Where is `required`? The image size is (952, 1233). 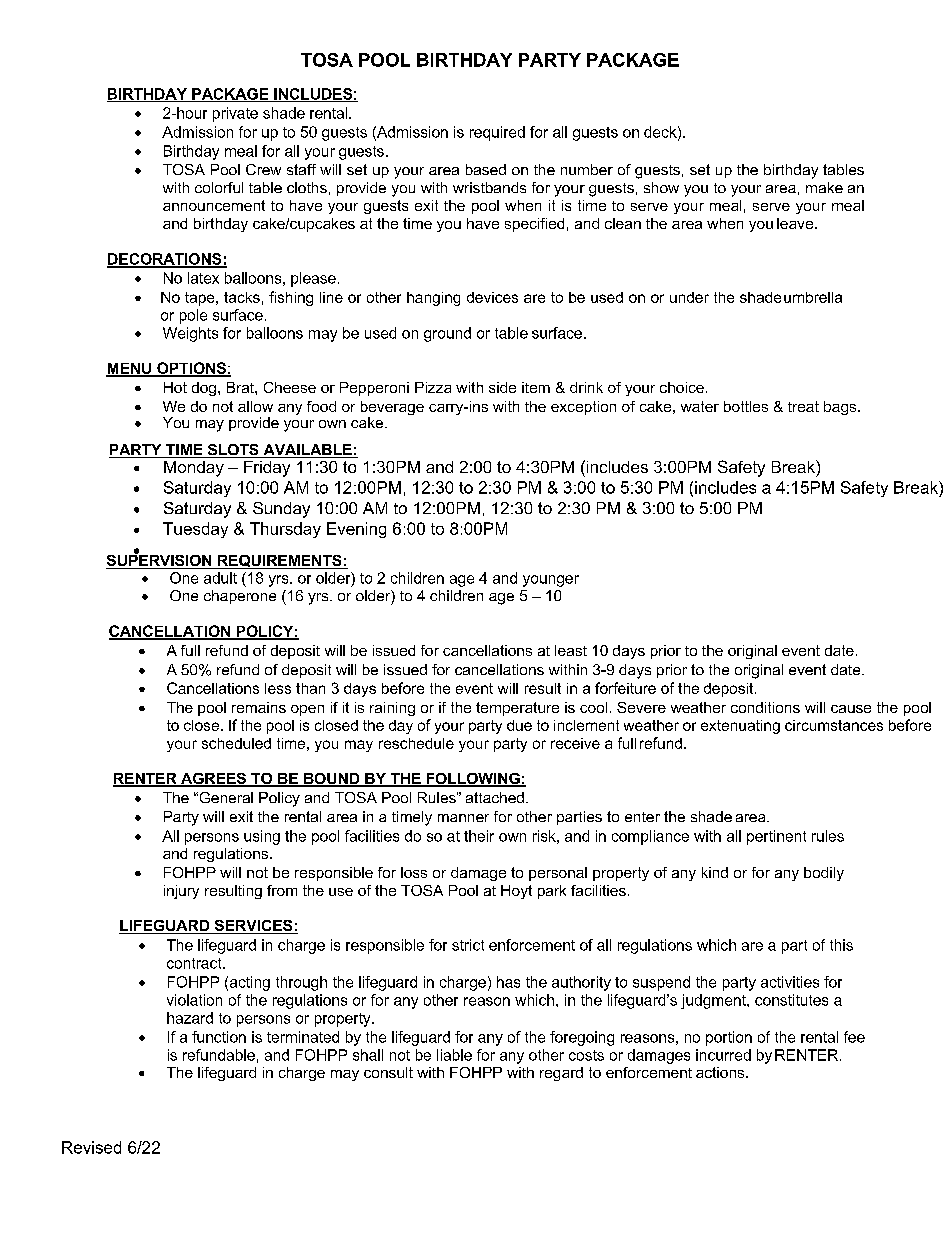
required is located at coordinates (497, 133).
